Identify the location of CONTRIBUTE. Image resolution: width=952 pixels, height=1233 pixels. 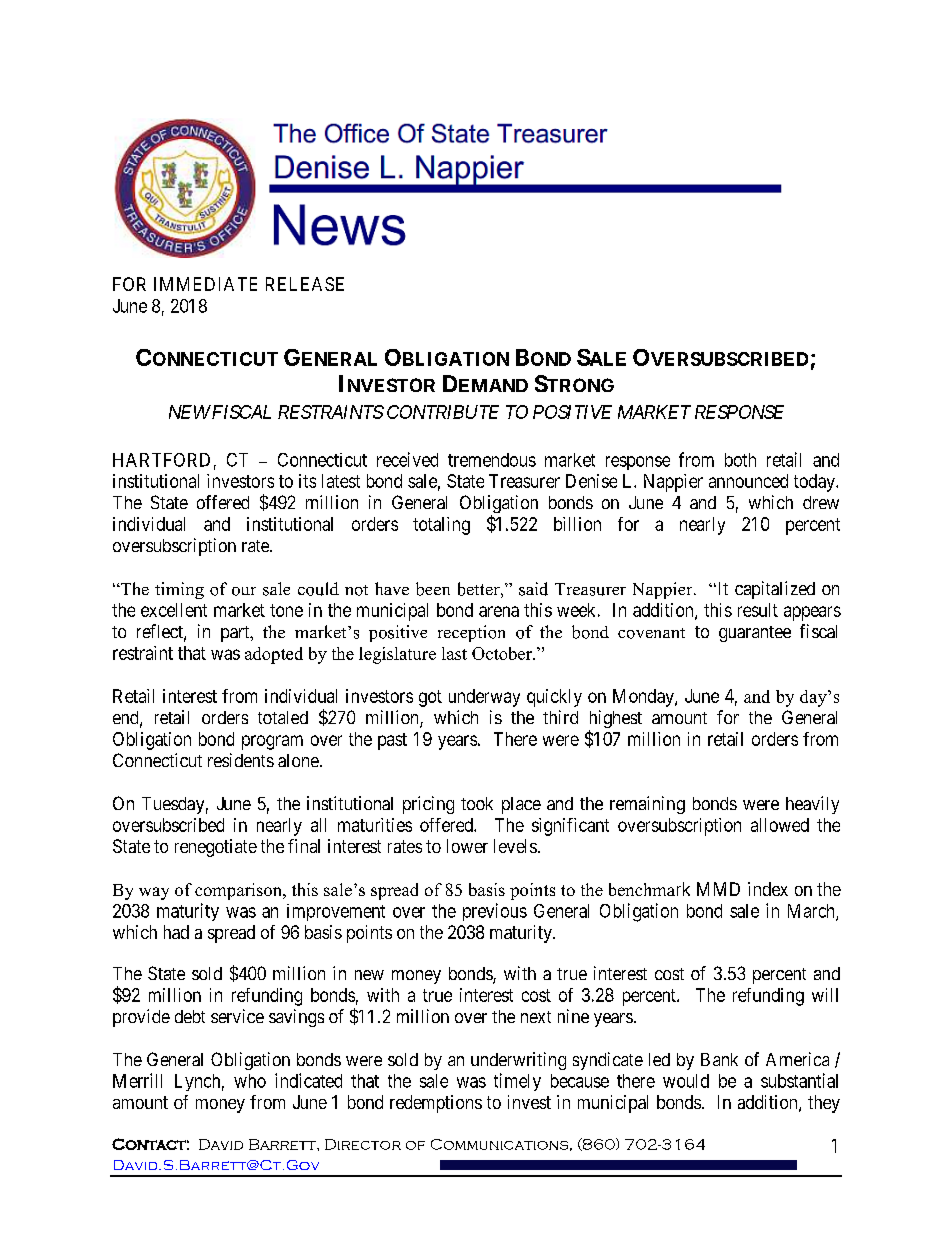
(443, 412).
